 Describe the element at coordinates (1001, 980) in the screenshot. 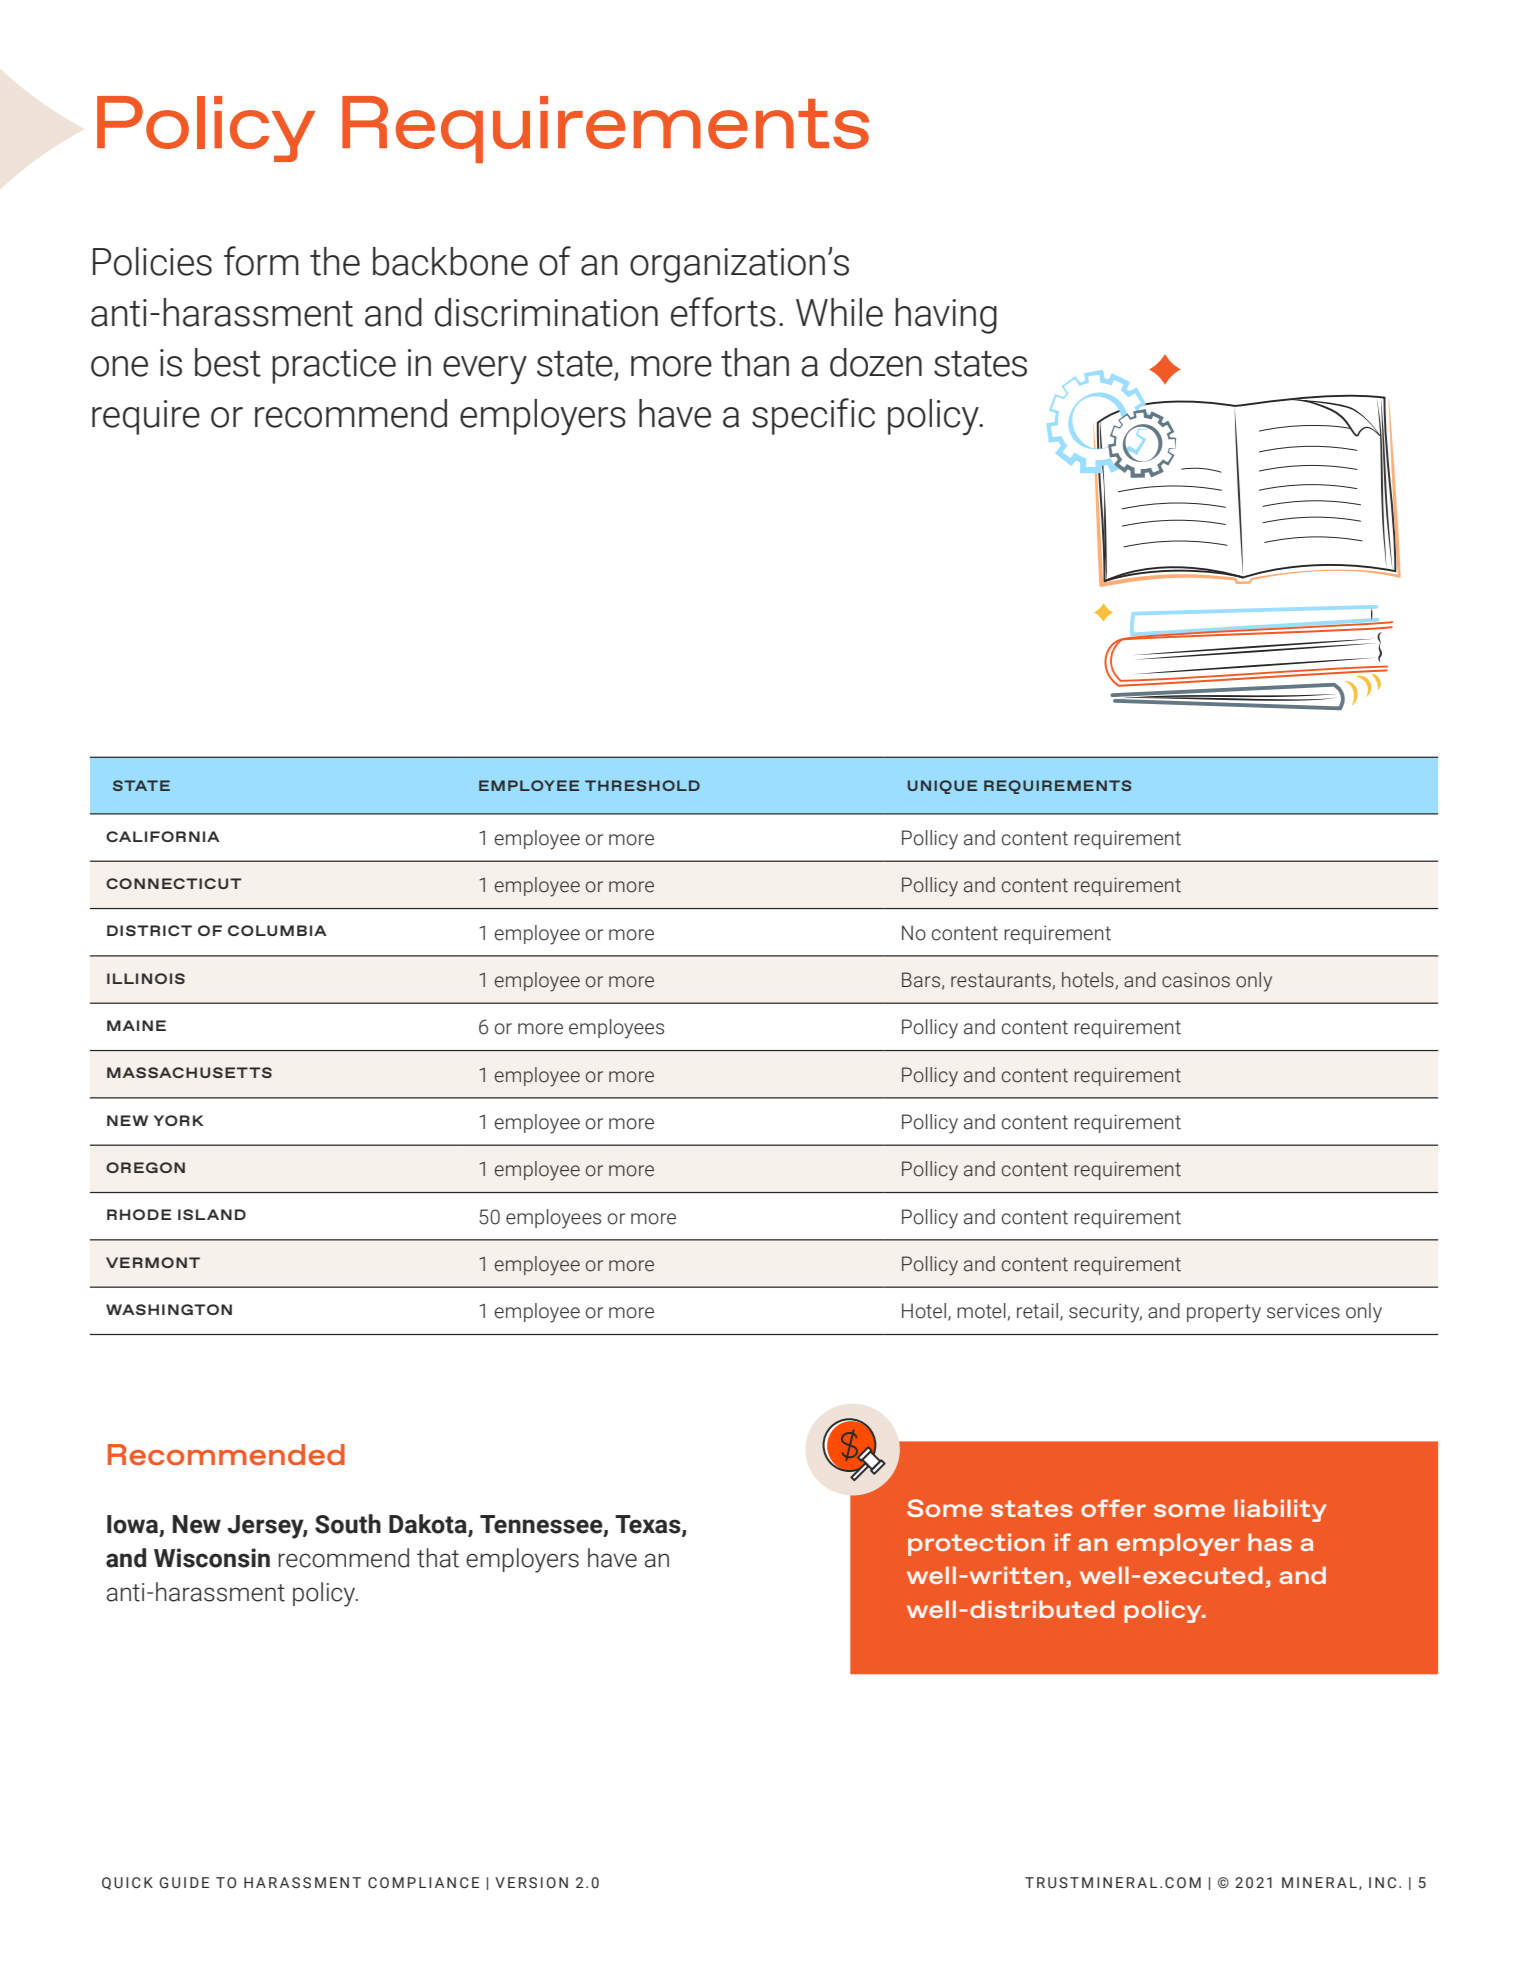

I see `restaurants` at that location.
